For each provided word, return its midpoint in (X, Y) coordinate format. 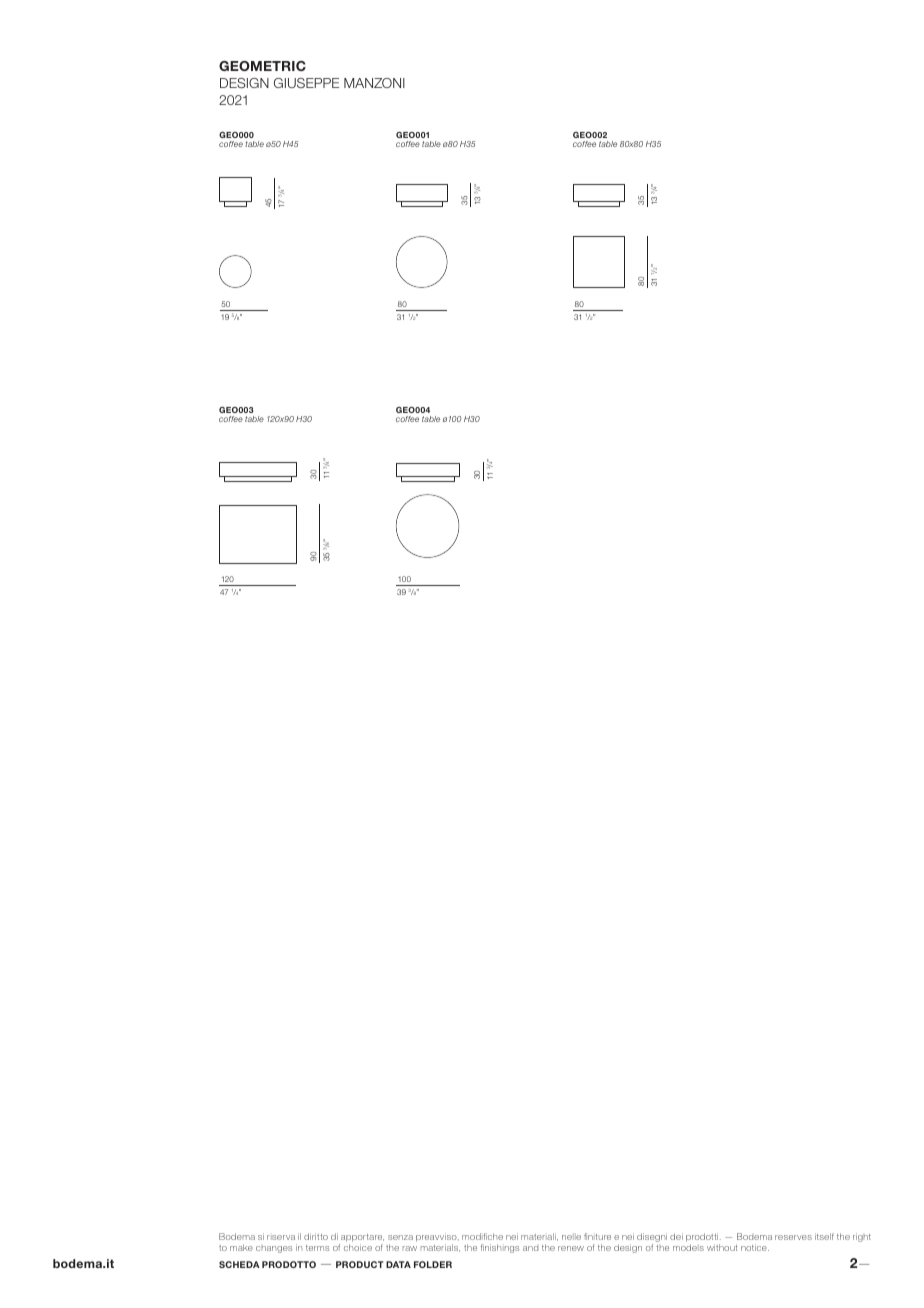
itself (824, 1236)
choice (358, 1247)
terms (317, 1248)
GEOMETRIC (262, 66)
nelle (571, 1237)
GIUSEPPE (306, 83)
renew (571, 1248)
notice (755, 1247)
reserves (793, 1237)
